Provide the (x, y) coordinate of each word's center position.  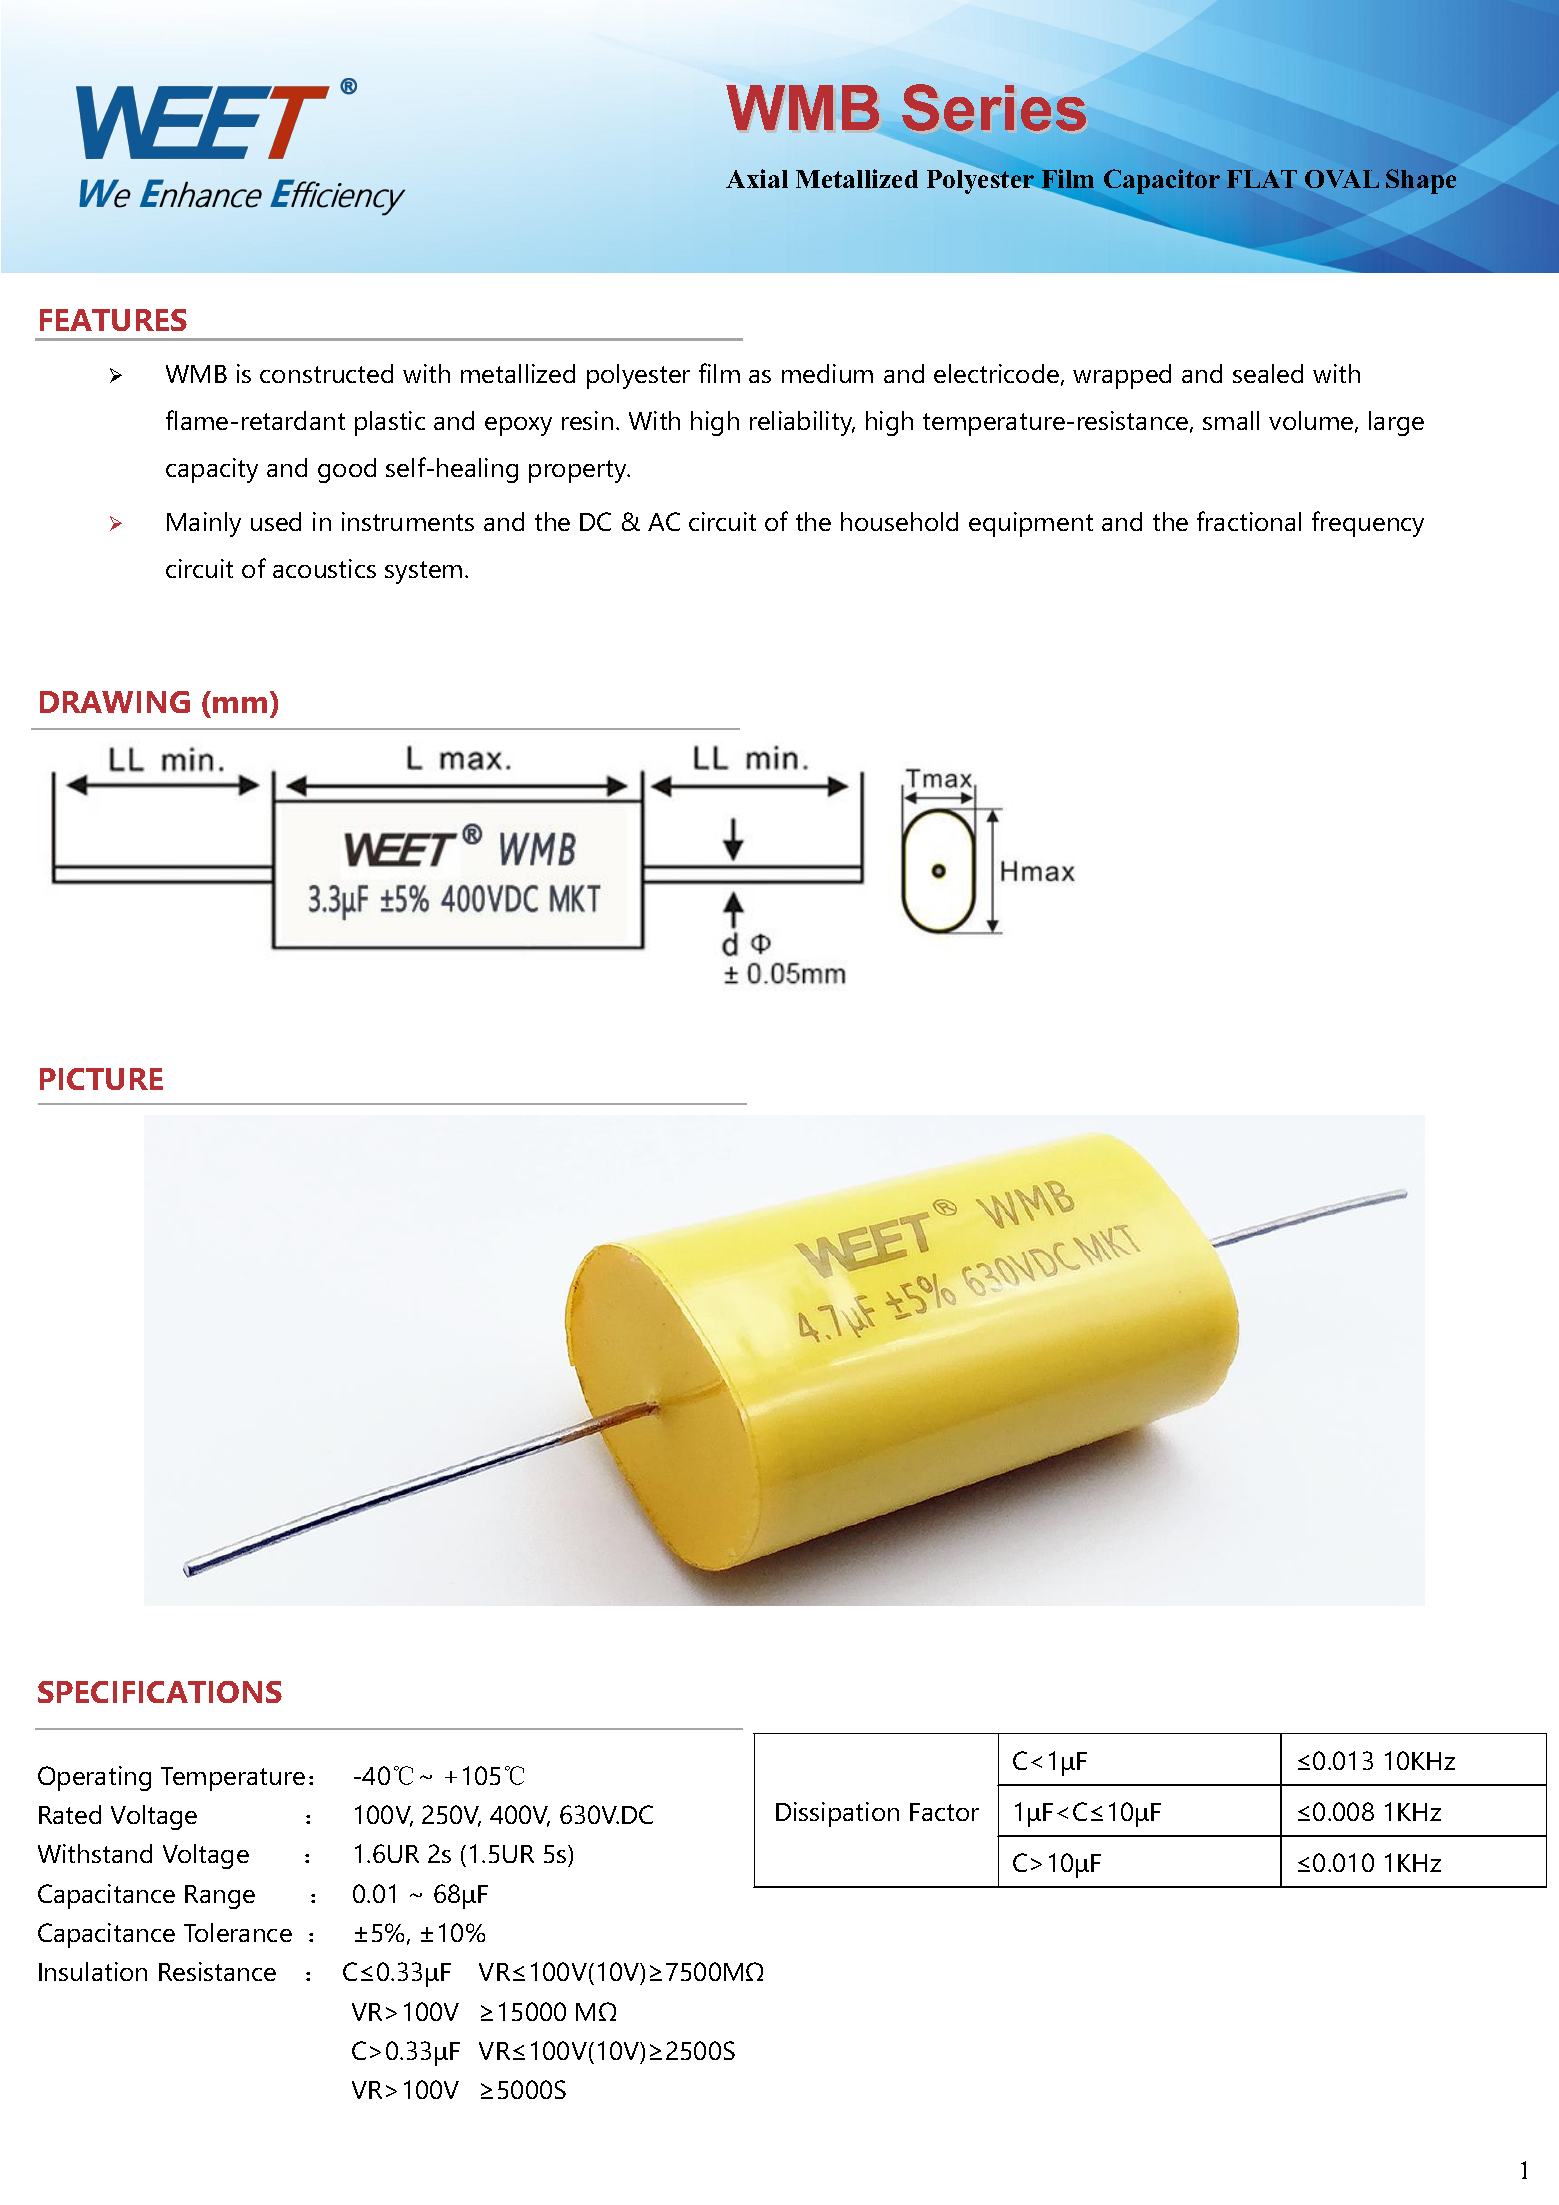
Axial (757, 178)
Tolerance (238, 1932)
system (423, 572)
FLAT (1262, 179)
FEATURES (113, 320)
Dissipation (837, 1814)
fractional (1249, 521)
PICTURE (101, 1079)
